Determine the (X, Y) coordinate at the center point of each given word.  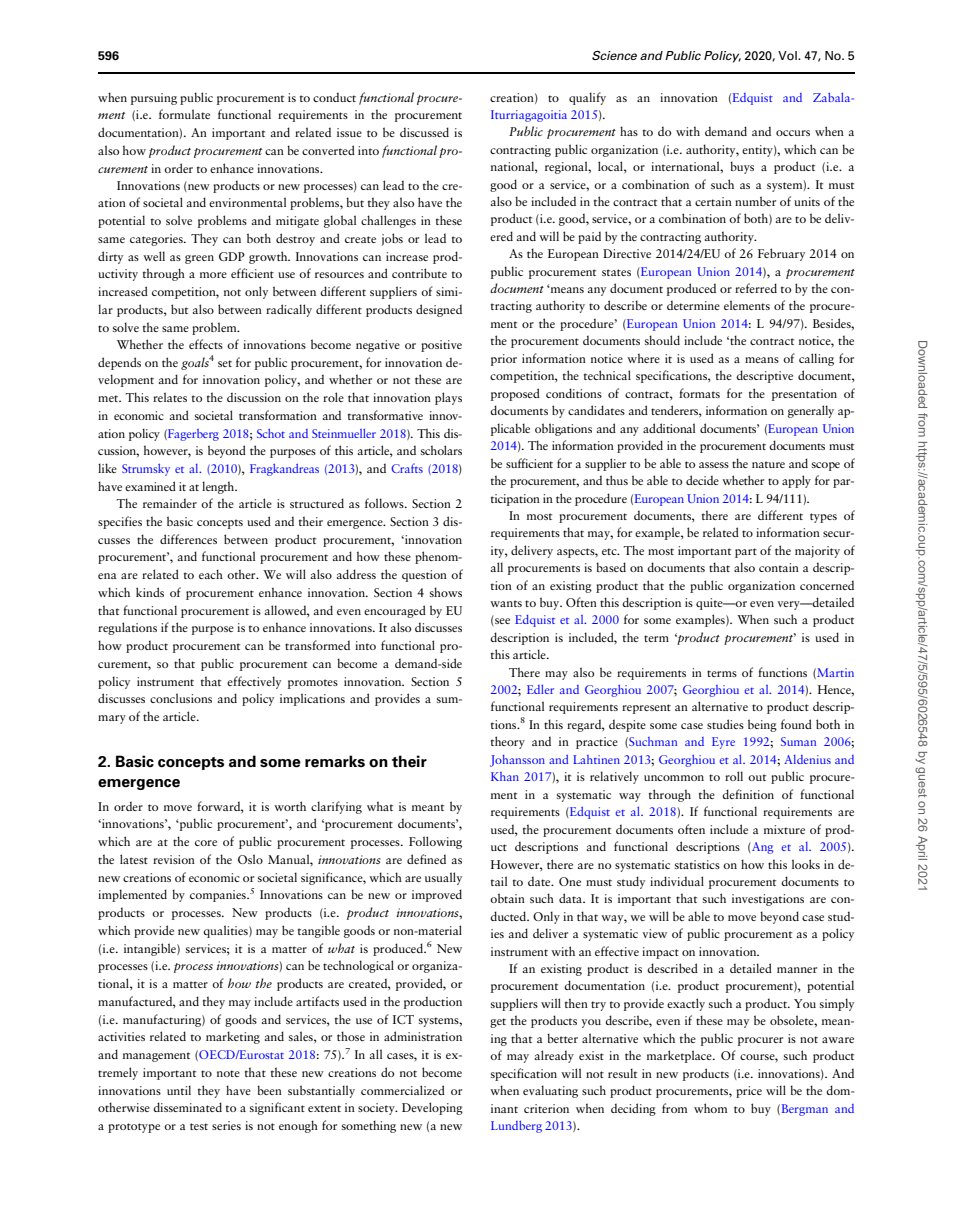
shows (446, 592)
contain (779, 567)
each (211, 574)
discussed (424, 132)
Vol (788, 55)
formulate (184, 114)
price (749, 1092)
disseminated (187, 1107)
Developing (432, 1108)
